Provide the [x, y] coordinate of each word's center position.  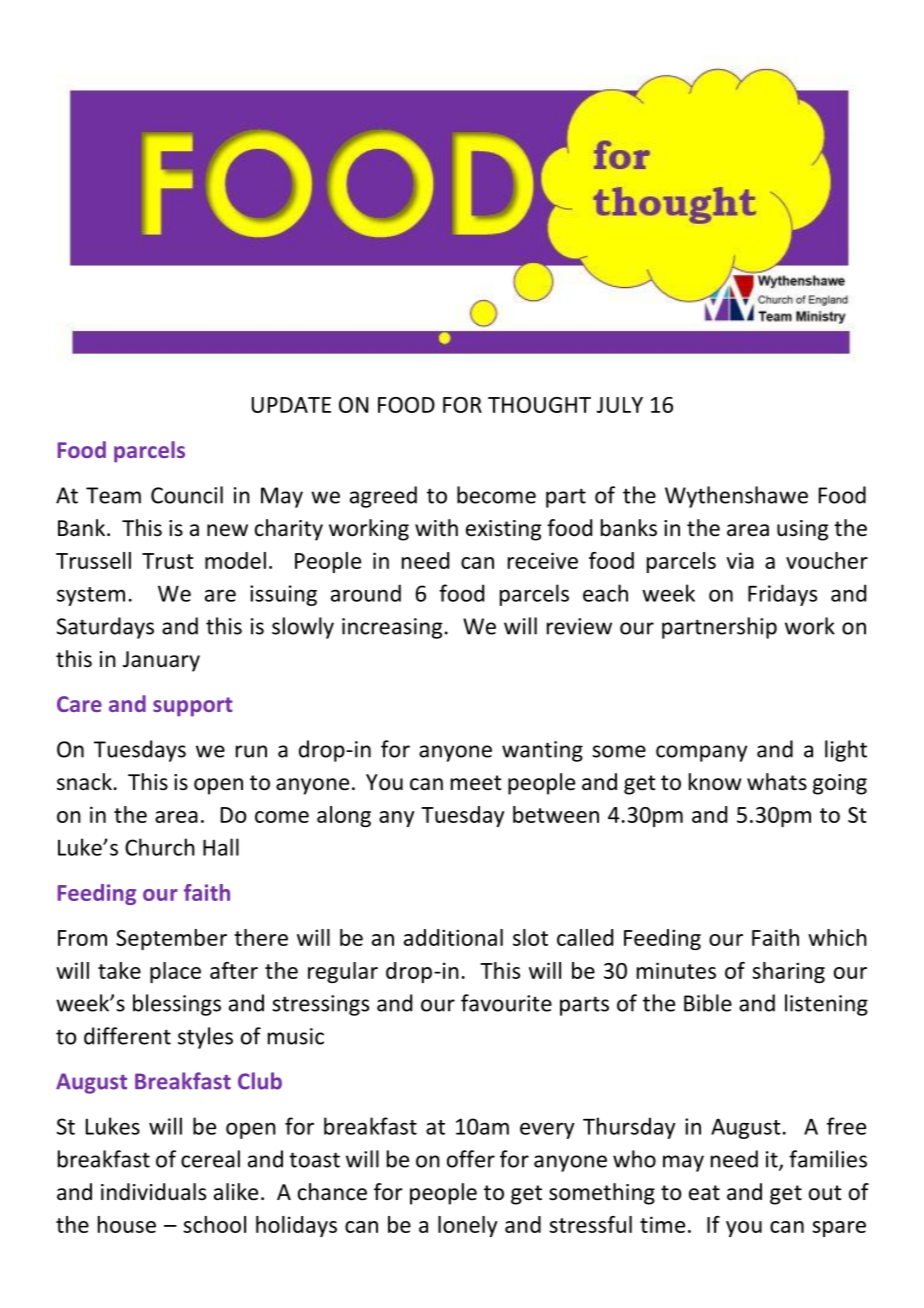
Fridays [782, 595]
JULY [620, 405]
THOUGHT [539, 405]
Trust [168, 561]
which [837, 937]
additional [453, 937]
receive [543, 560]
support [193, 707]
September [171, 939]
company [701, 753]
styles [205, 1038]
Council [187, 495]
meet [476, 783]
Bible [708, 1003]
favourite [506, 1003]
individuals [153, 1192]
